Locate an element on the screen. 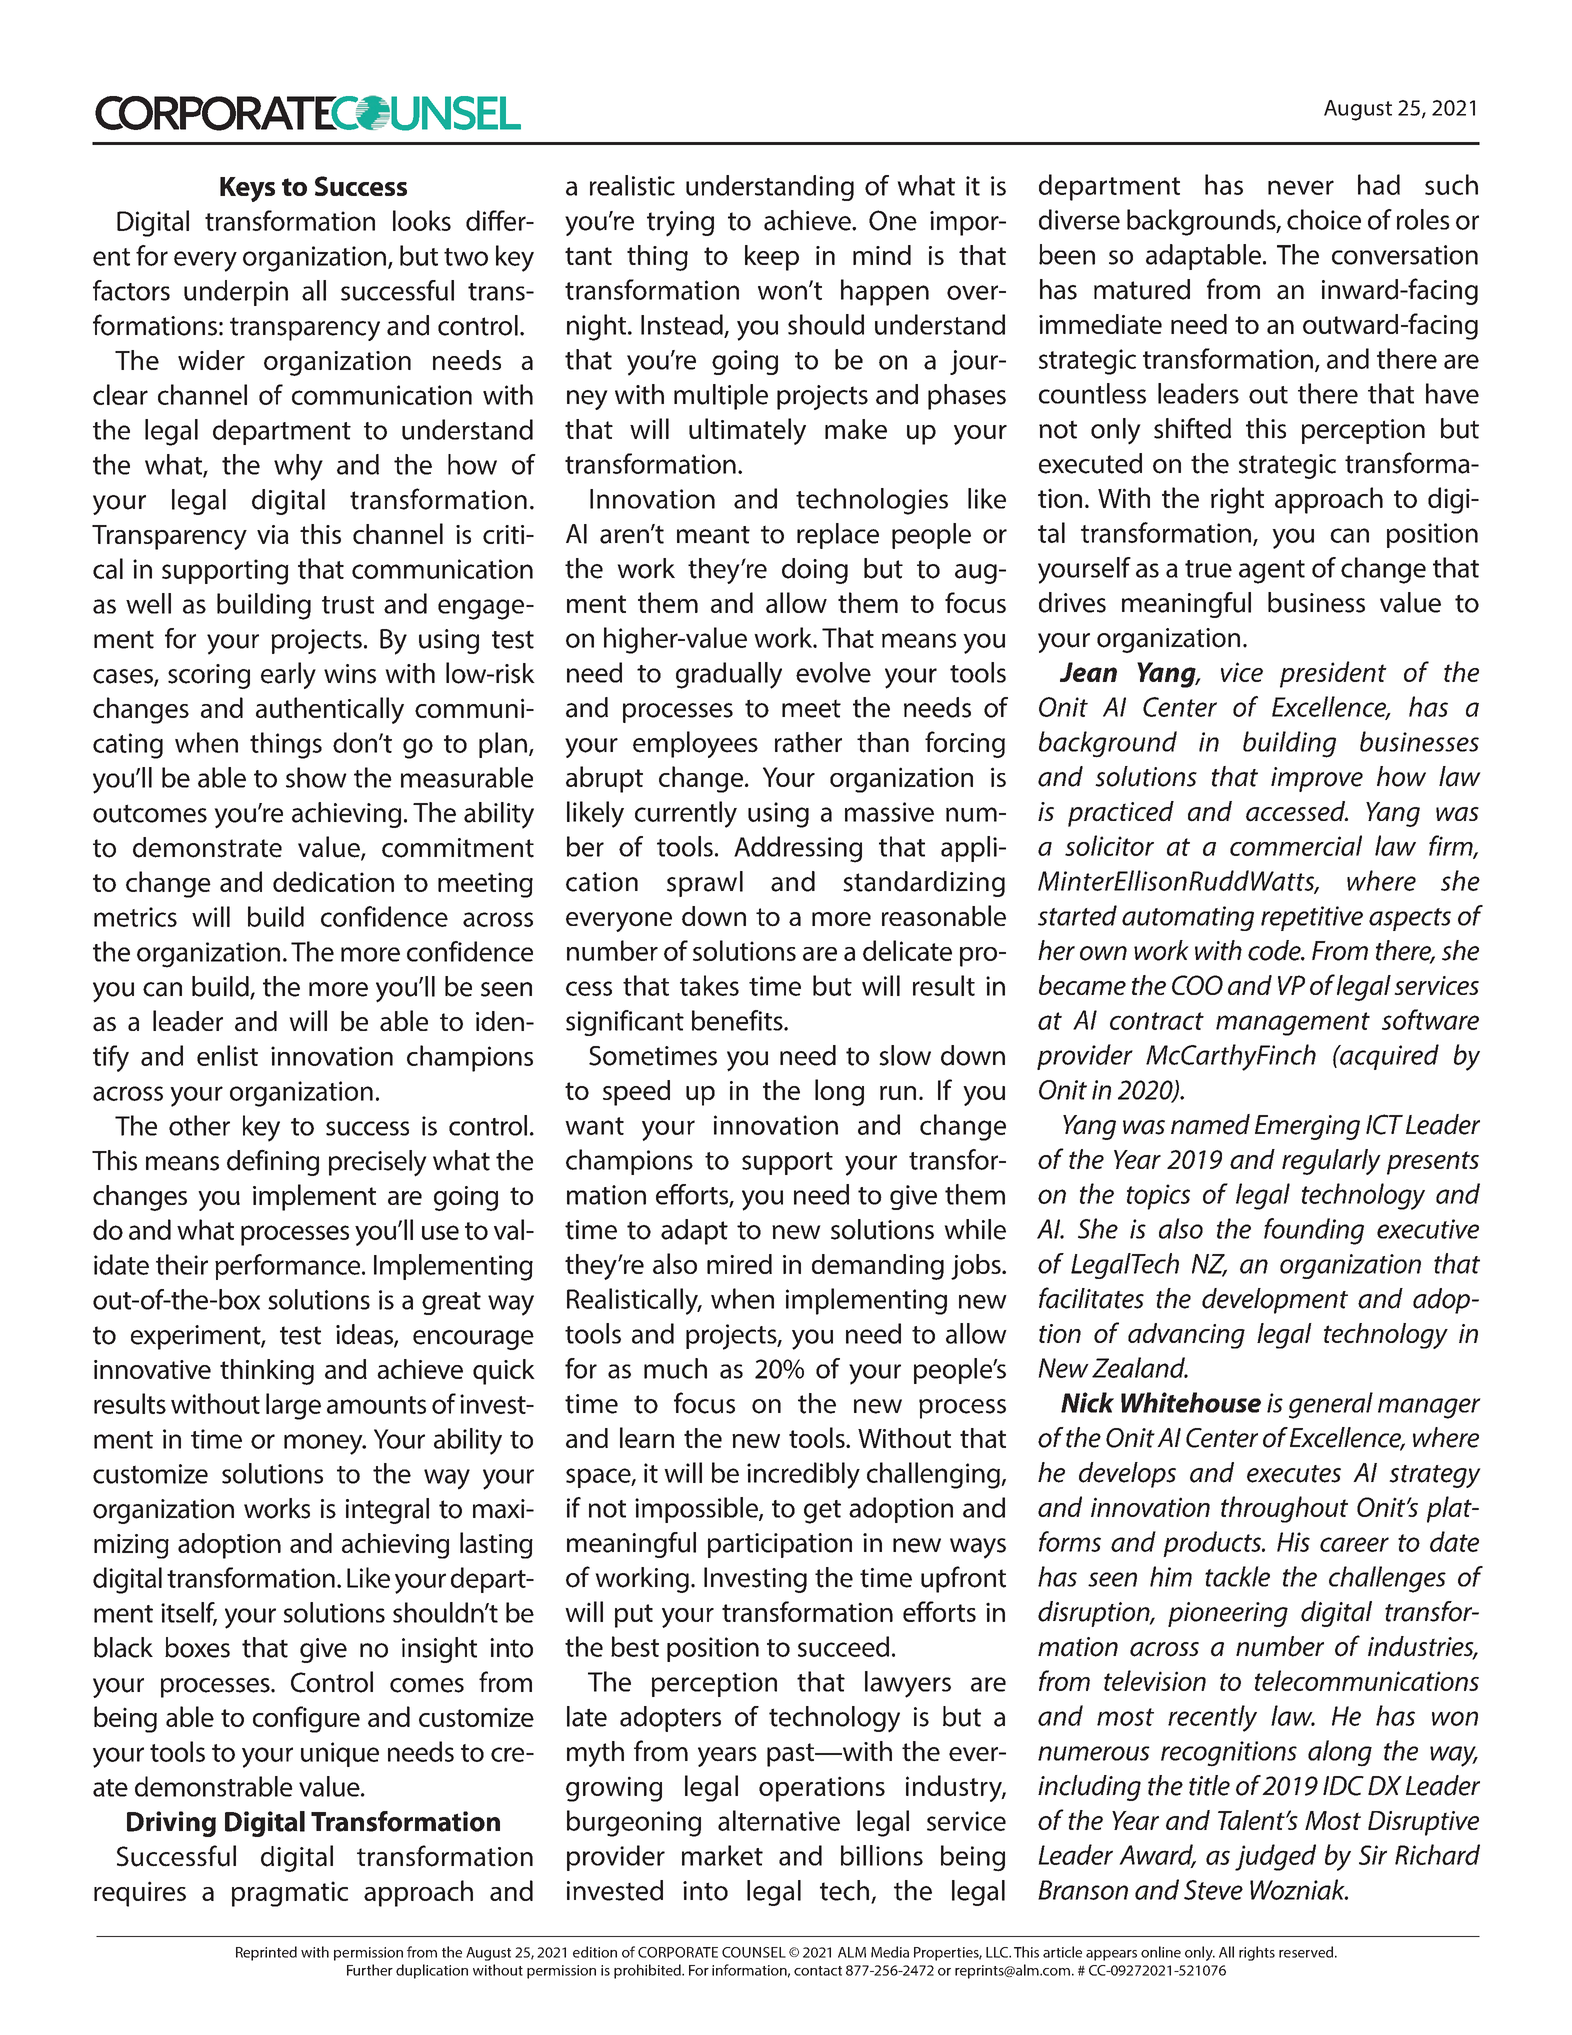  early is located at coordinates (288, 675).
